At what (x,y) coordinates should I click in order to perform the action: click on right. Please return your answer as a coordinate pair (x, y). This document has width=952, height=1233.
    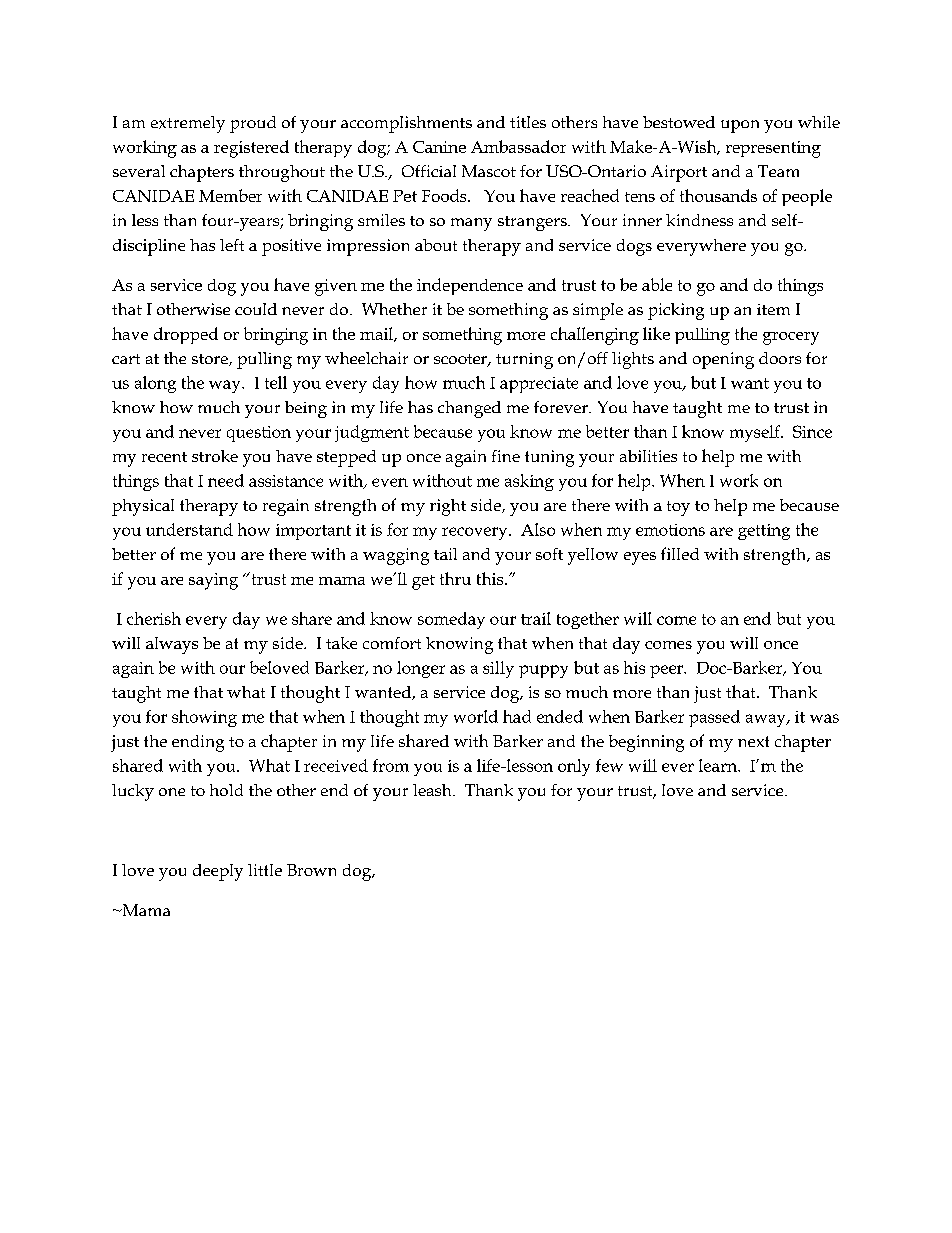
    Looking at the image, I should click on (448, 507).
